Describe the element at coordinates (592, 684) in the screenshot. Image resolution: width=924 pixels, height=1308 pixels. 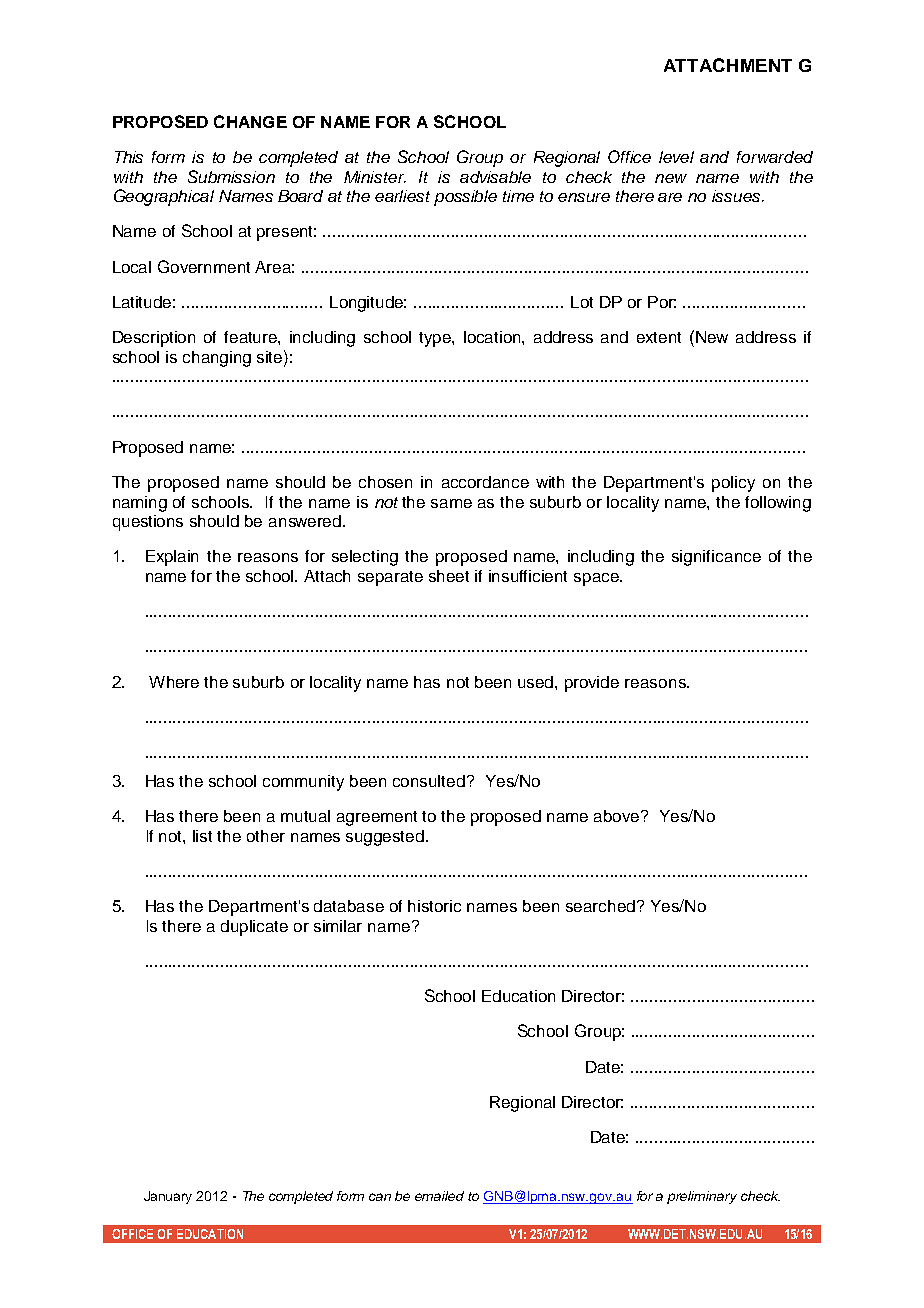
I see `provide` at that location.
